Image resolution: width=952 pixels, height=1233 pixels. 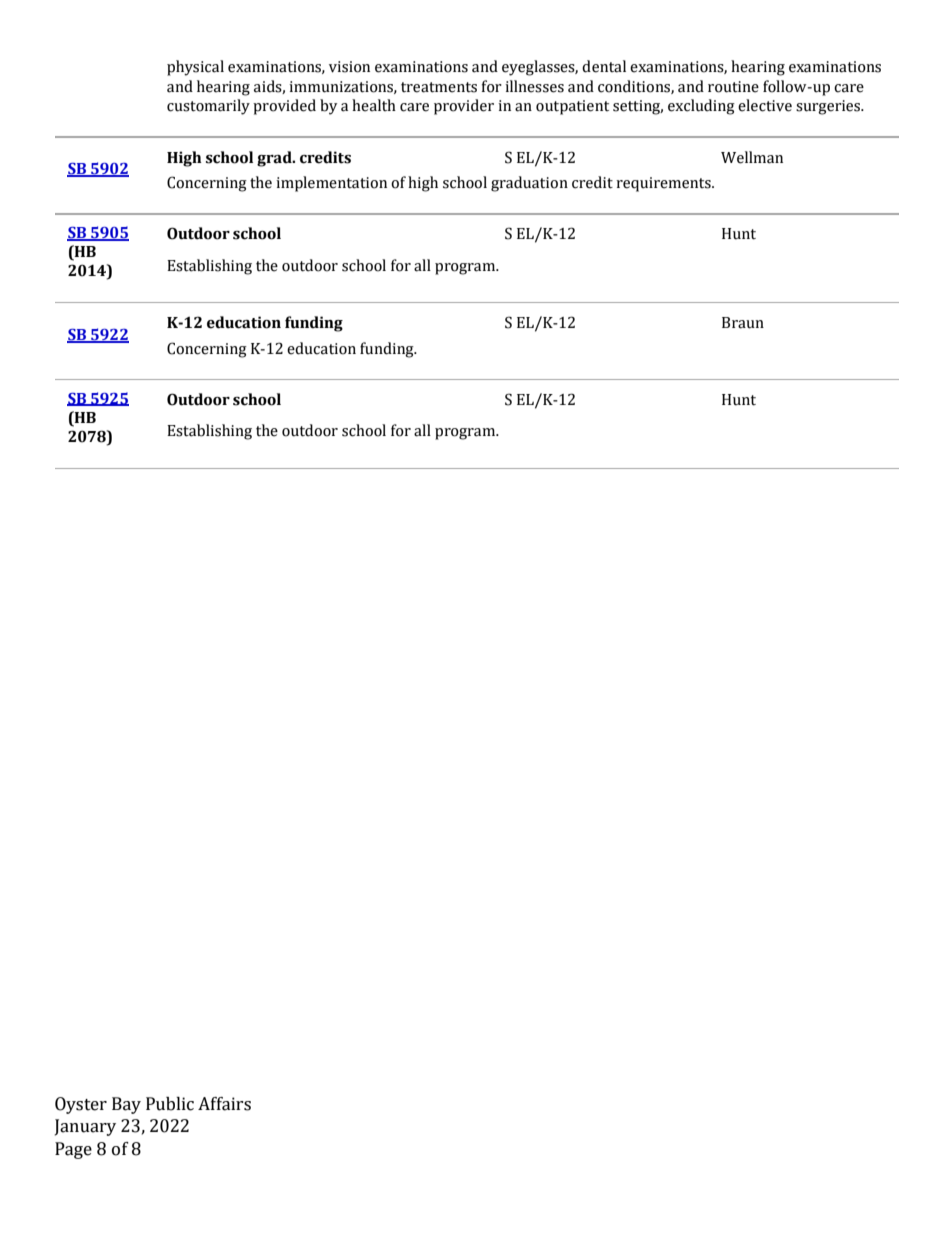 I want to click on Affairs, so click(x=224, y=1104).
